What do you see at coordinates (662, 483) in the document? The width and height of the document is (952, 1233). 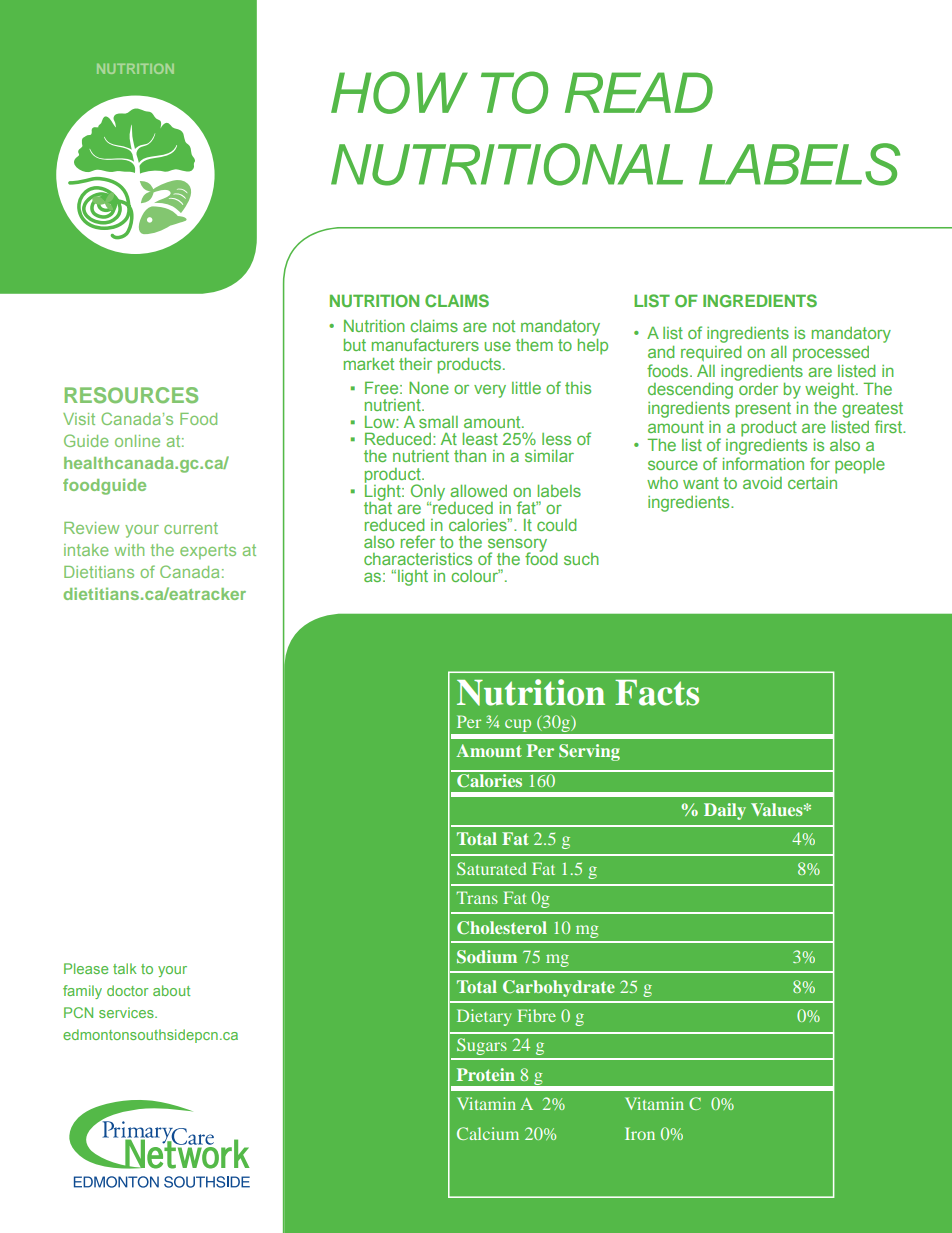 I see `who` at bounding box center [662, 483].
